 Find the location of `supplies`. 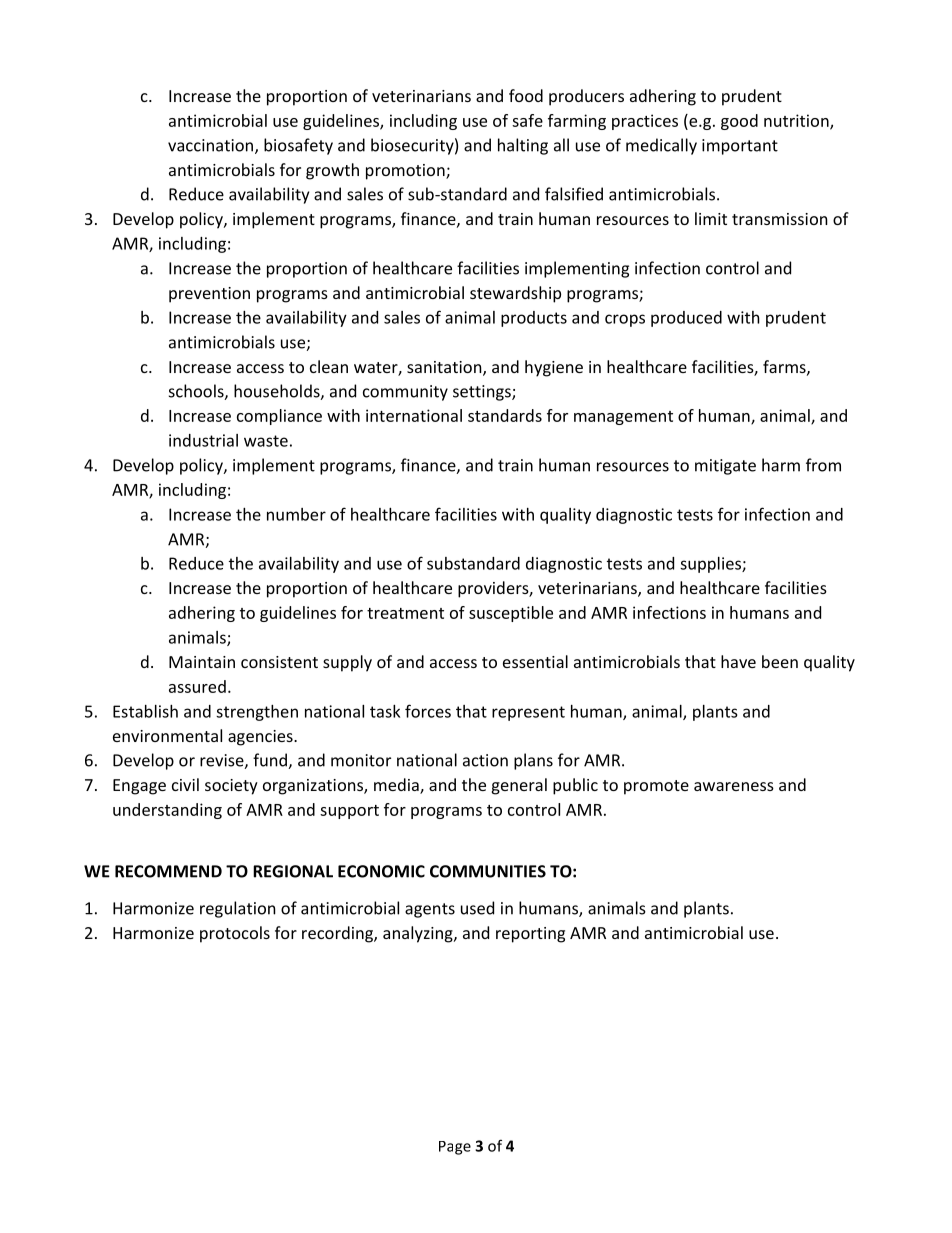

supplies is located at coordinates (711, 565).
